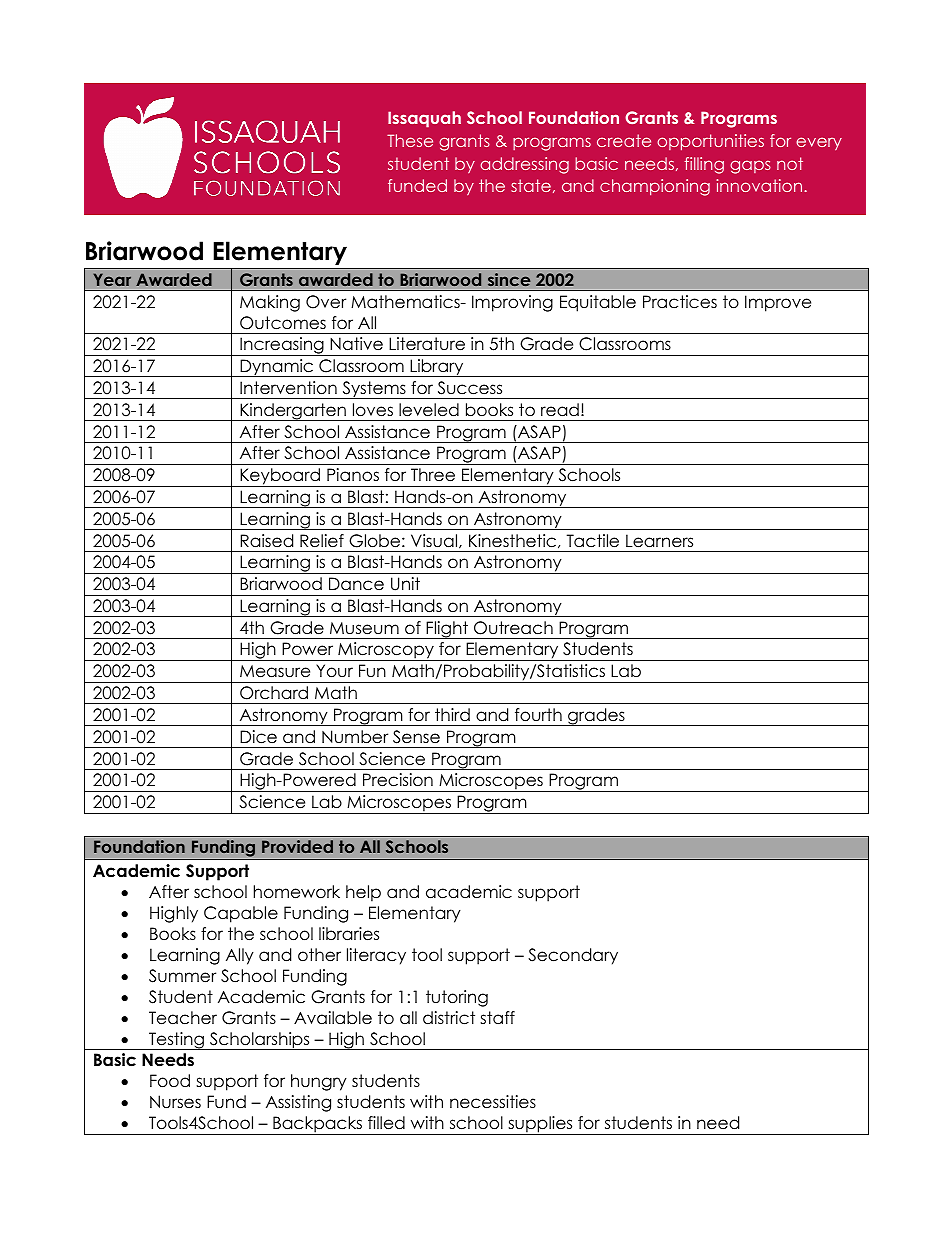  I want to click on Learners, so click(659, 541).
